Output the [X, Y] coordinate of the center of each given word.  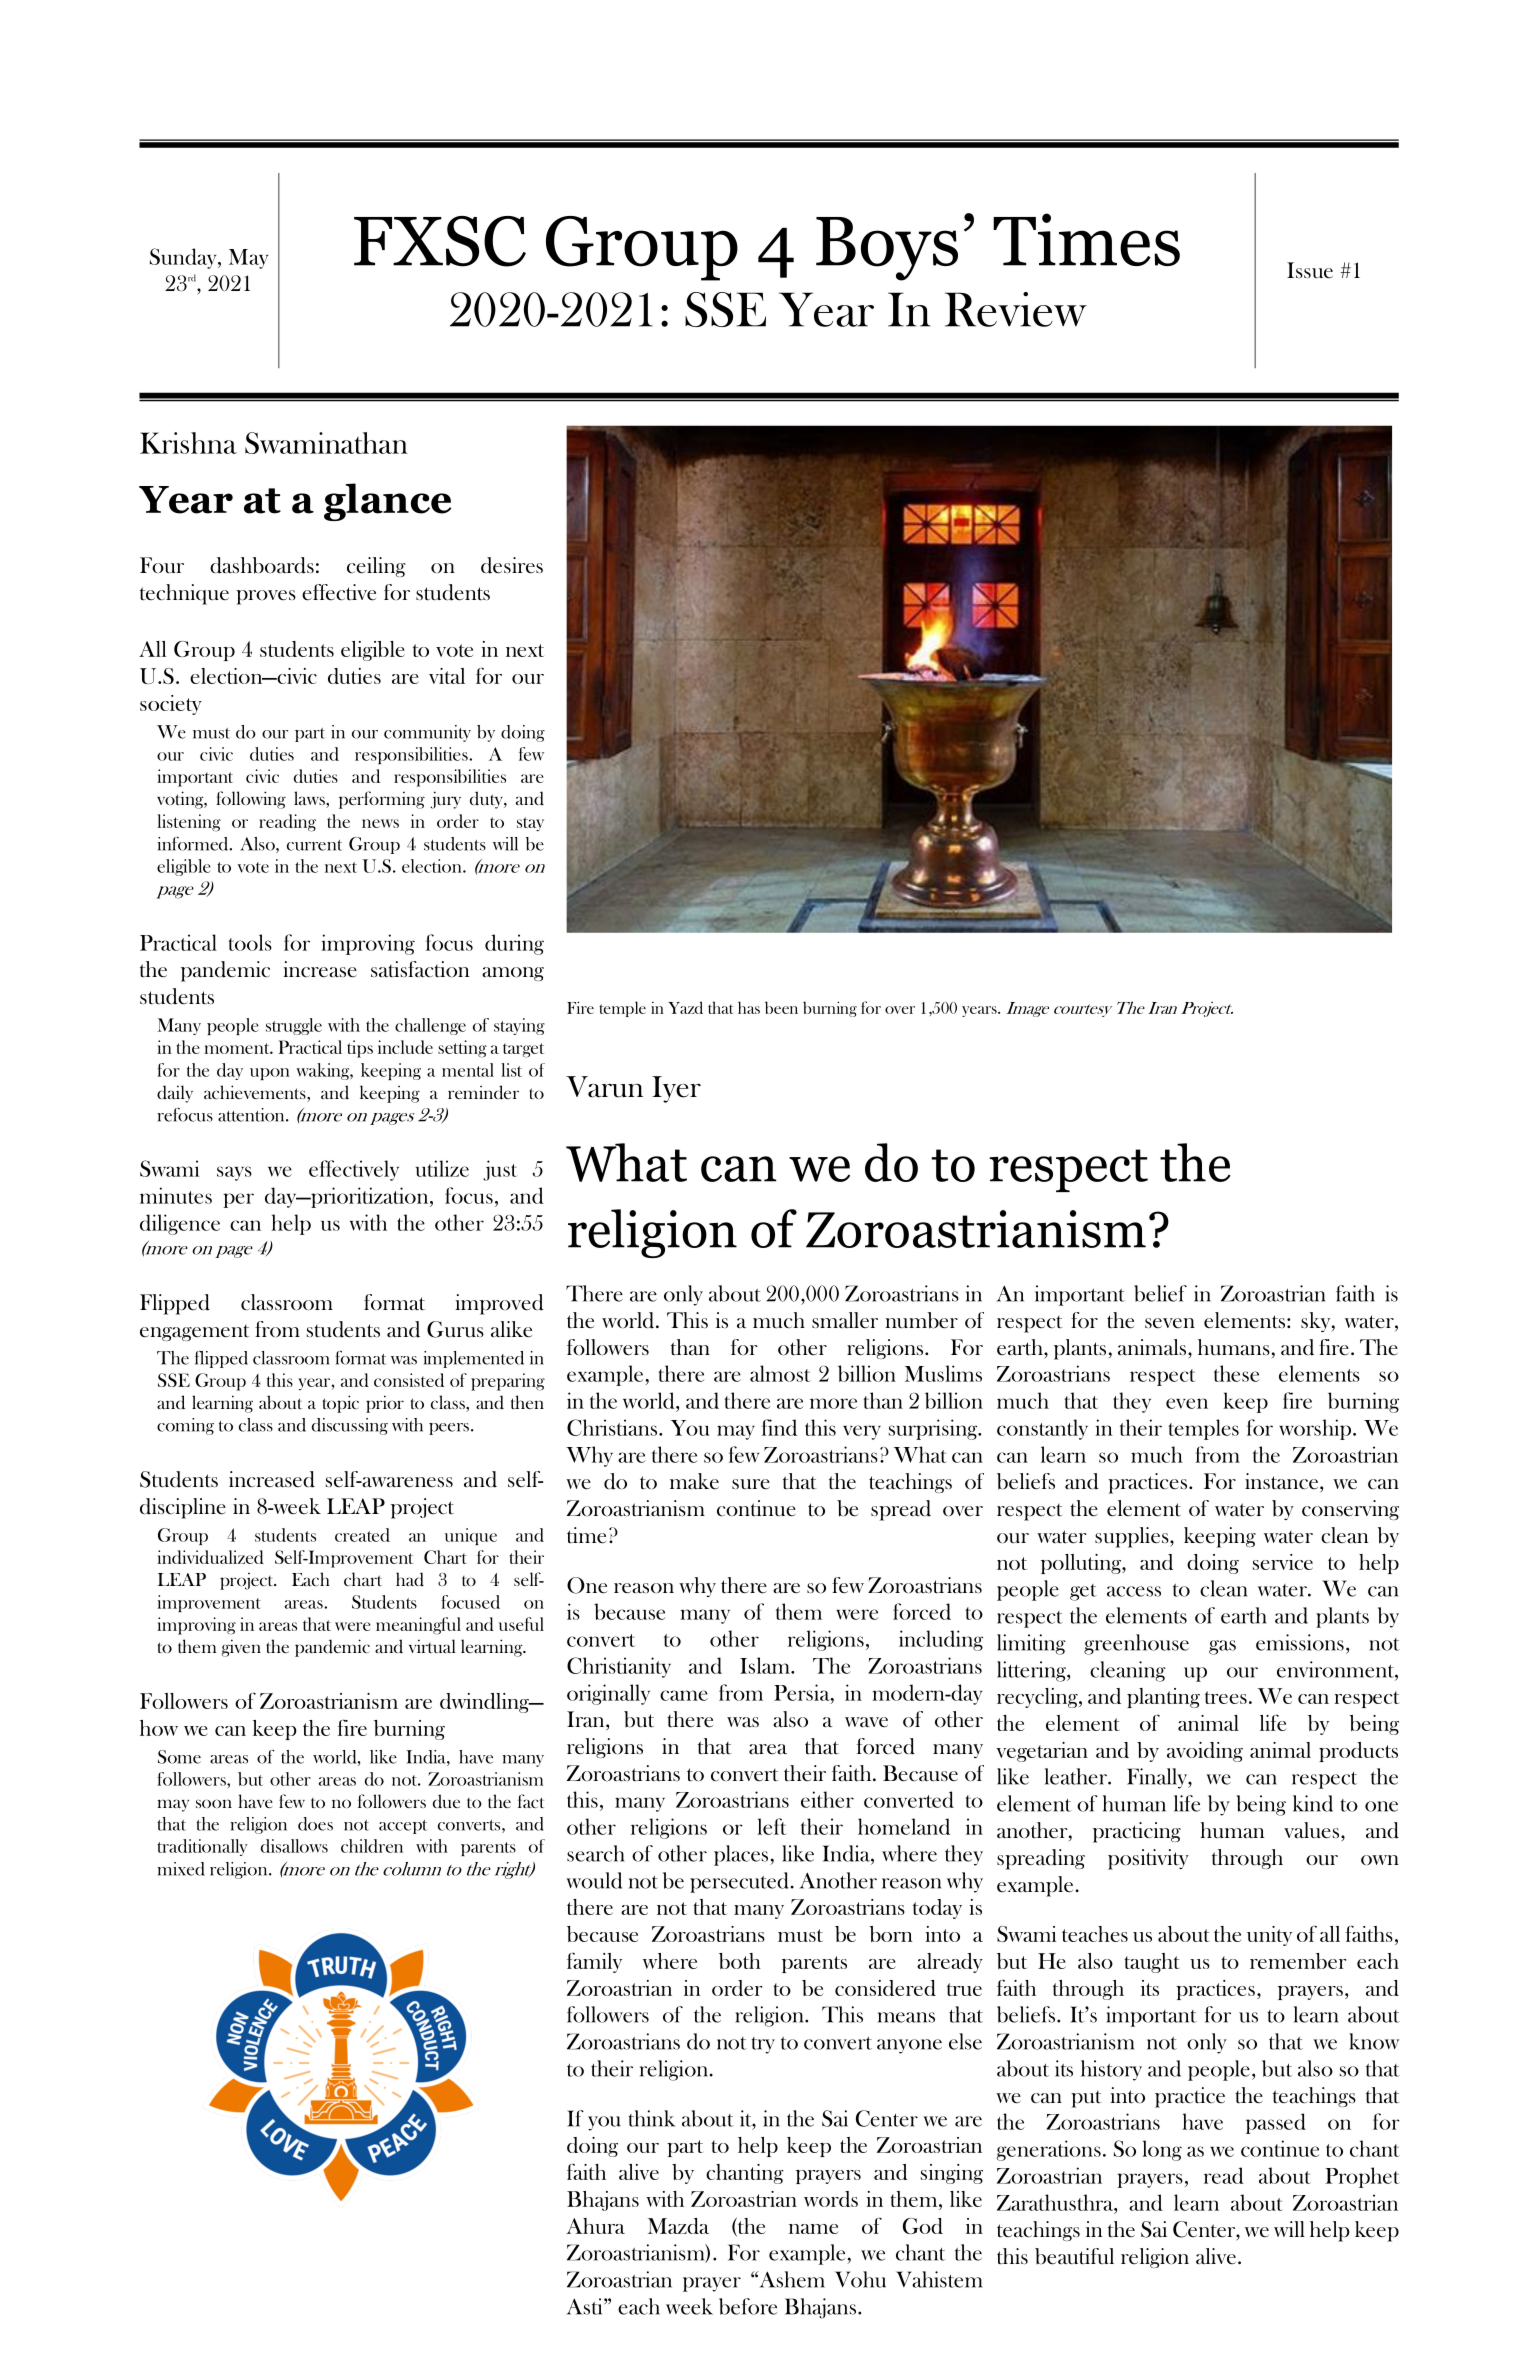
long [1162, 2150]
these [1236, 1373]
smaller [845, 1320]
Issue [1310, 270]
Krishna [188, 443]
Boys [887, 249]
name [813, 2229]
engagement [195, 1333]
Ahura [595, 2226]
